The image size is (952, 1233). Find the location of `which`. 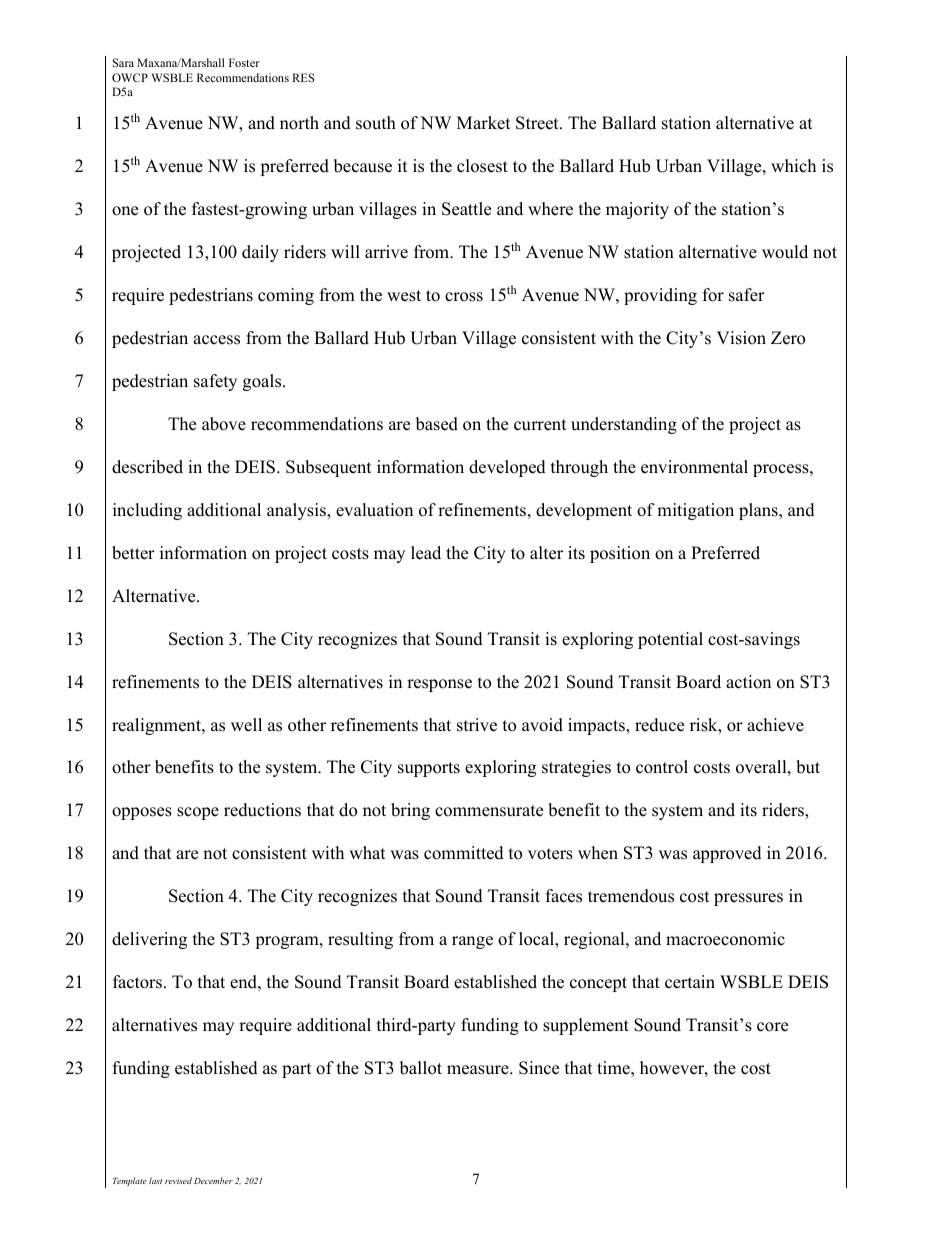

which is located at coordinates (793, 166).
